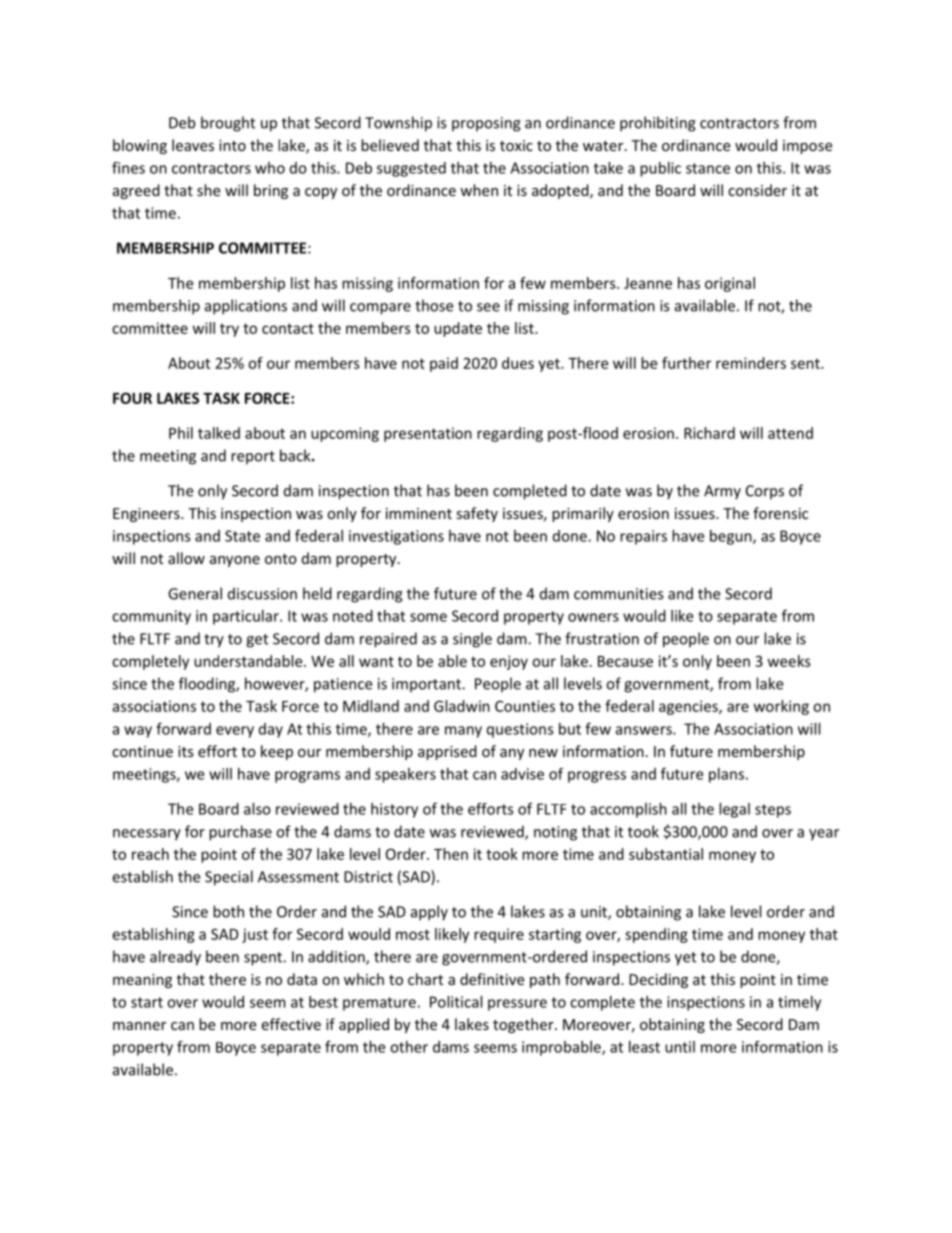 This document has width=952, height=1233. What do you see at coordinates (193, 145) in the document?
I see `leaves` at bounding box center [193, 145].
